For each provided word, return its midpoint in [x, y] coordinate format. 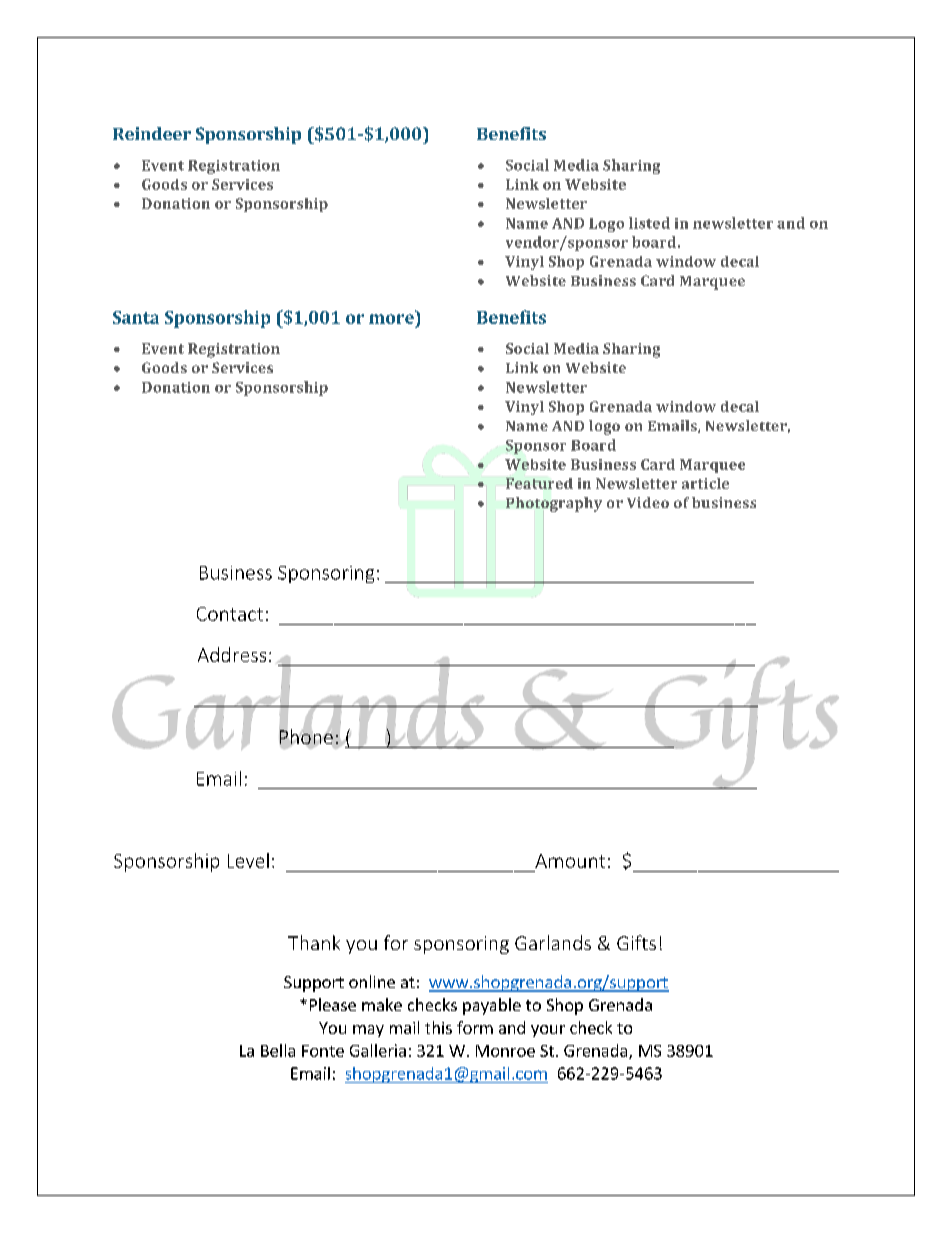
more [391, 319]
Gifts [636, 942]
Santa [136, 317]
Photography [554, 505]
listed [649, 223]
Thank [314, 942]
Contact [230, 614]
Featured [539, 482]
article [705, 483]
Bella [278, 1050]
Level [248, 860]
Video [648, 502]
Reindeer [152, 133]
